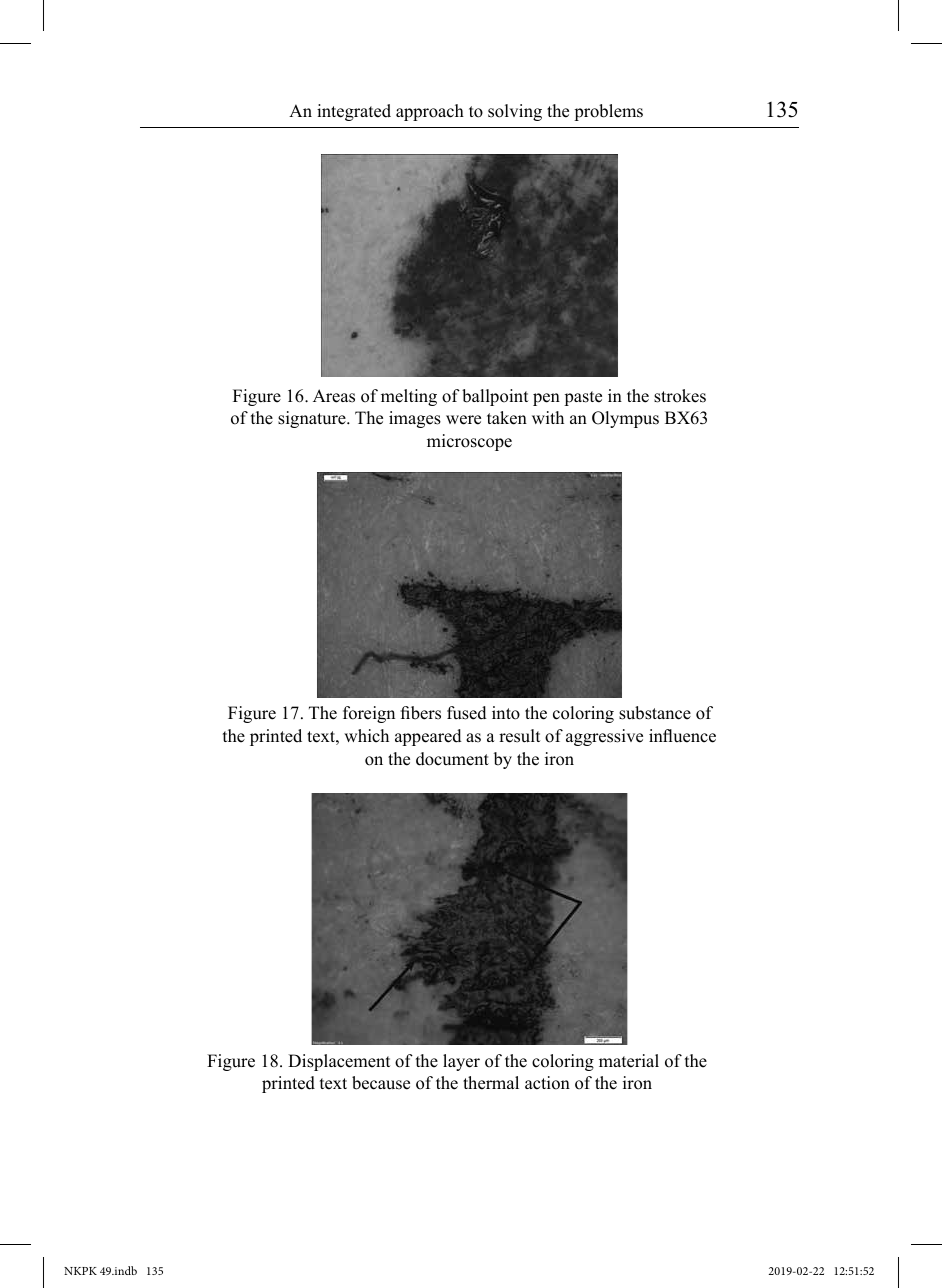 This screenshot has width=942, height=1288. What do you see at coordinates (608, 112) in the screenshot?
I see `problems` at bounding box center [608, 112].
